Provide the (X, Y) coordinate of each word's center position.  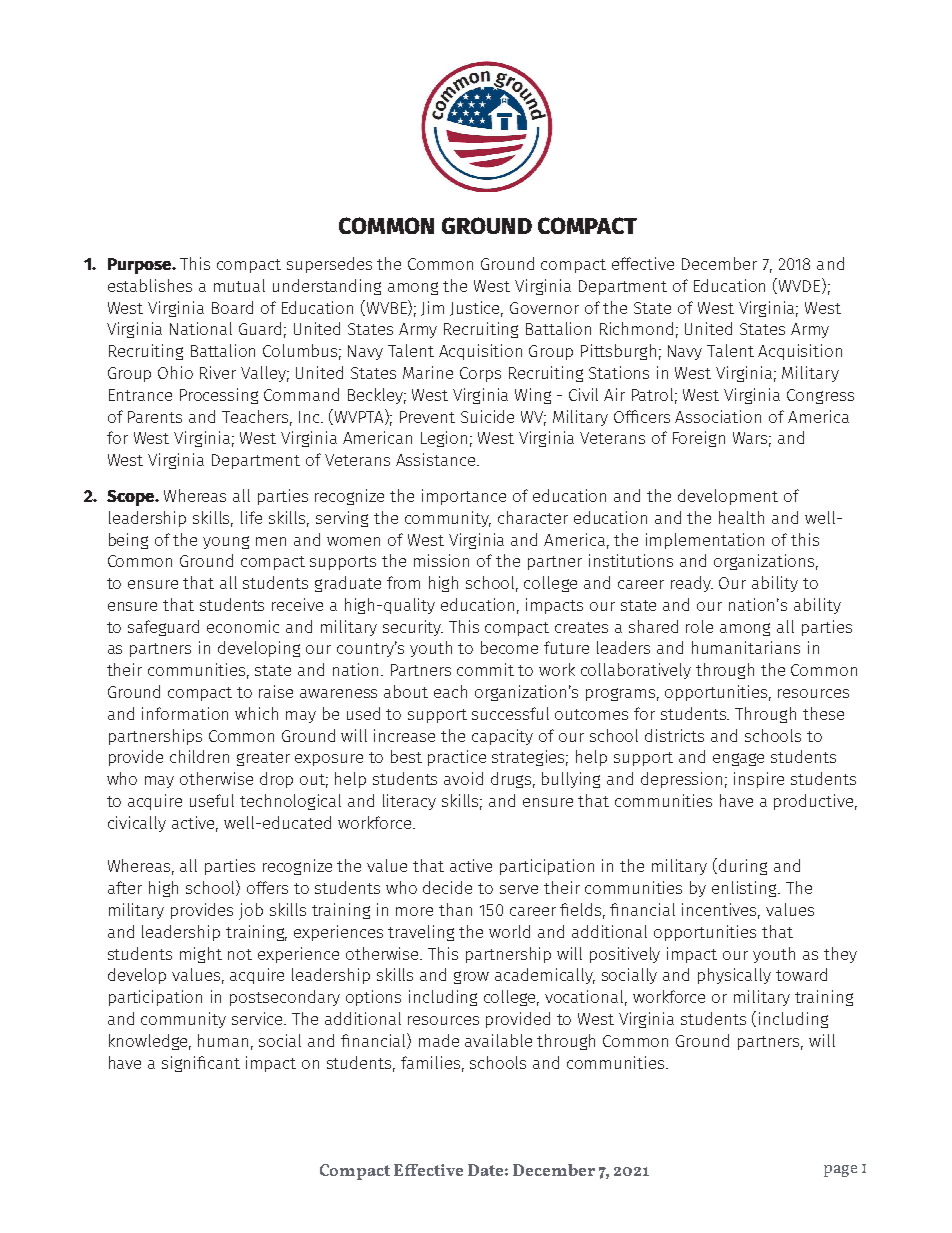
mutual (239, 285)
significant (201, 1064)
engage (738, 759)
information (185, 713)
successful (510, 713)
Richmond (636, 328)
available (498, 1040)
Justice (476, 309)
